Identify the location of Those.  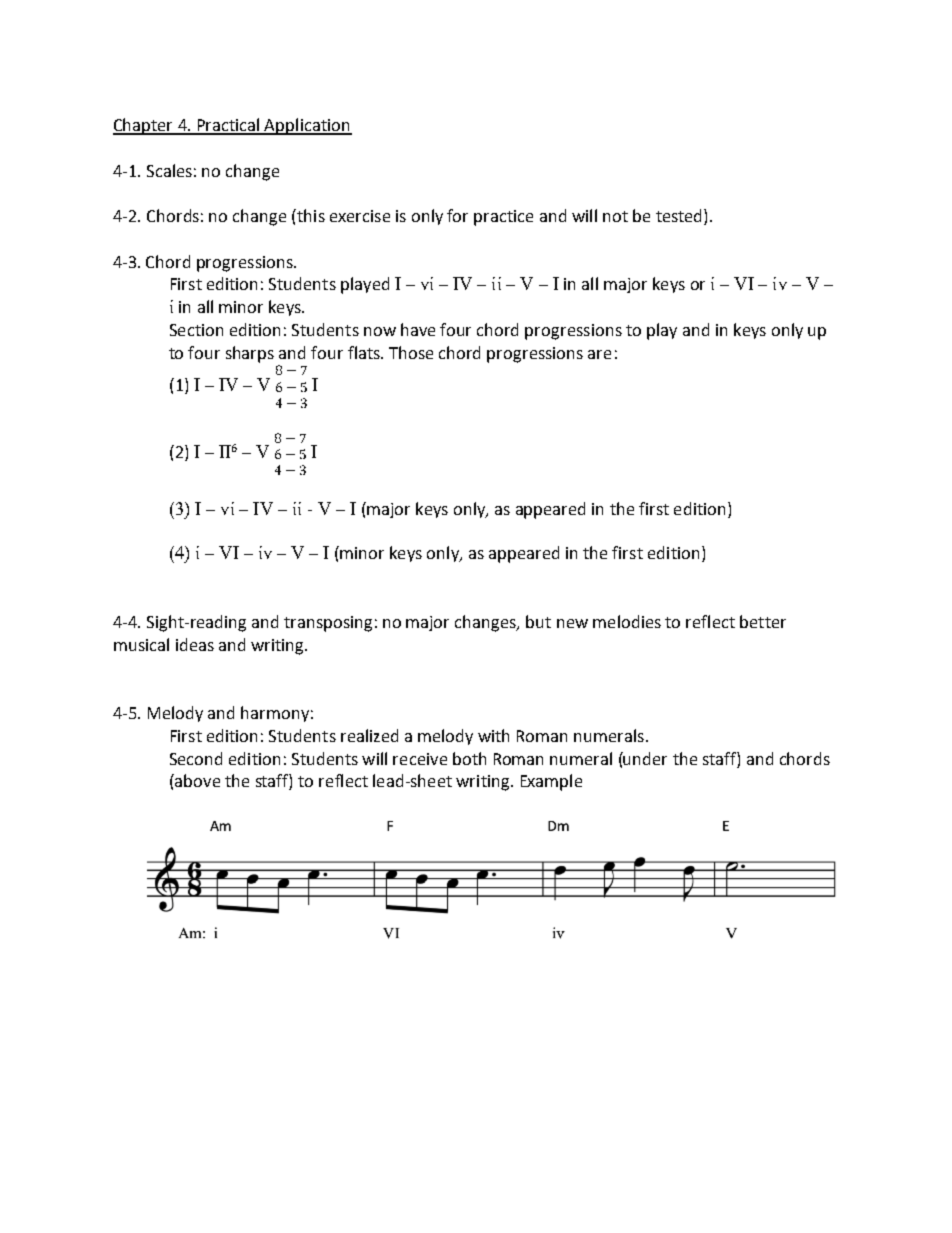
(411, 352).
